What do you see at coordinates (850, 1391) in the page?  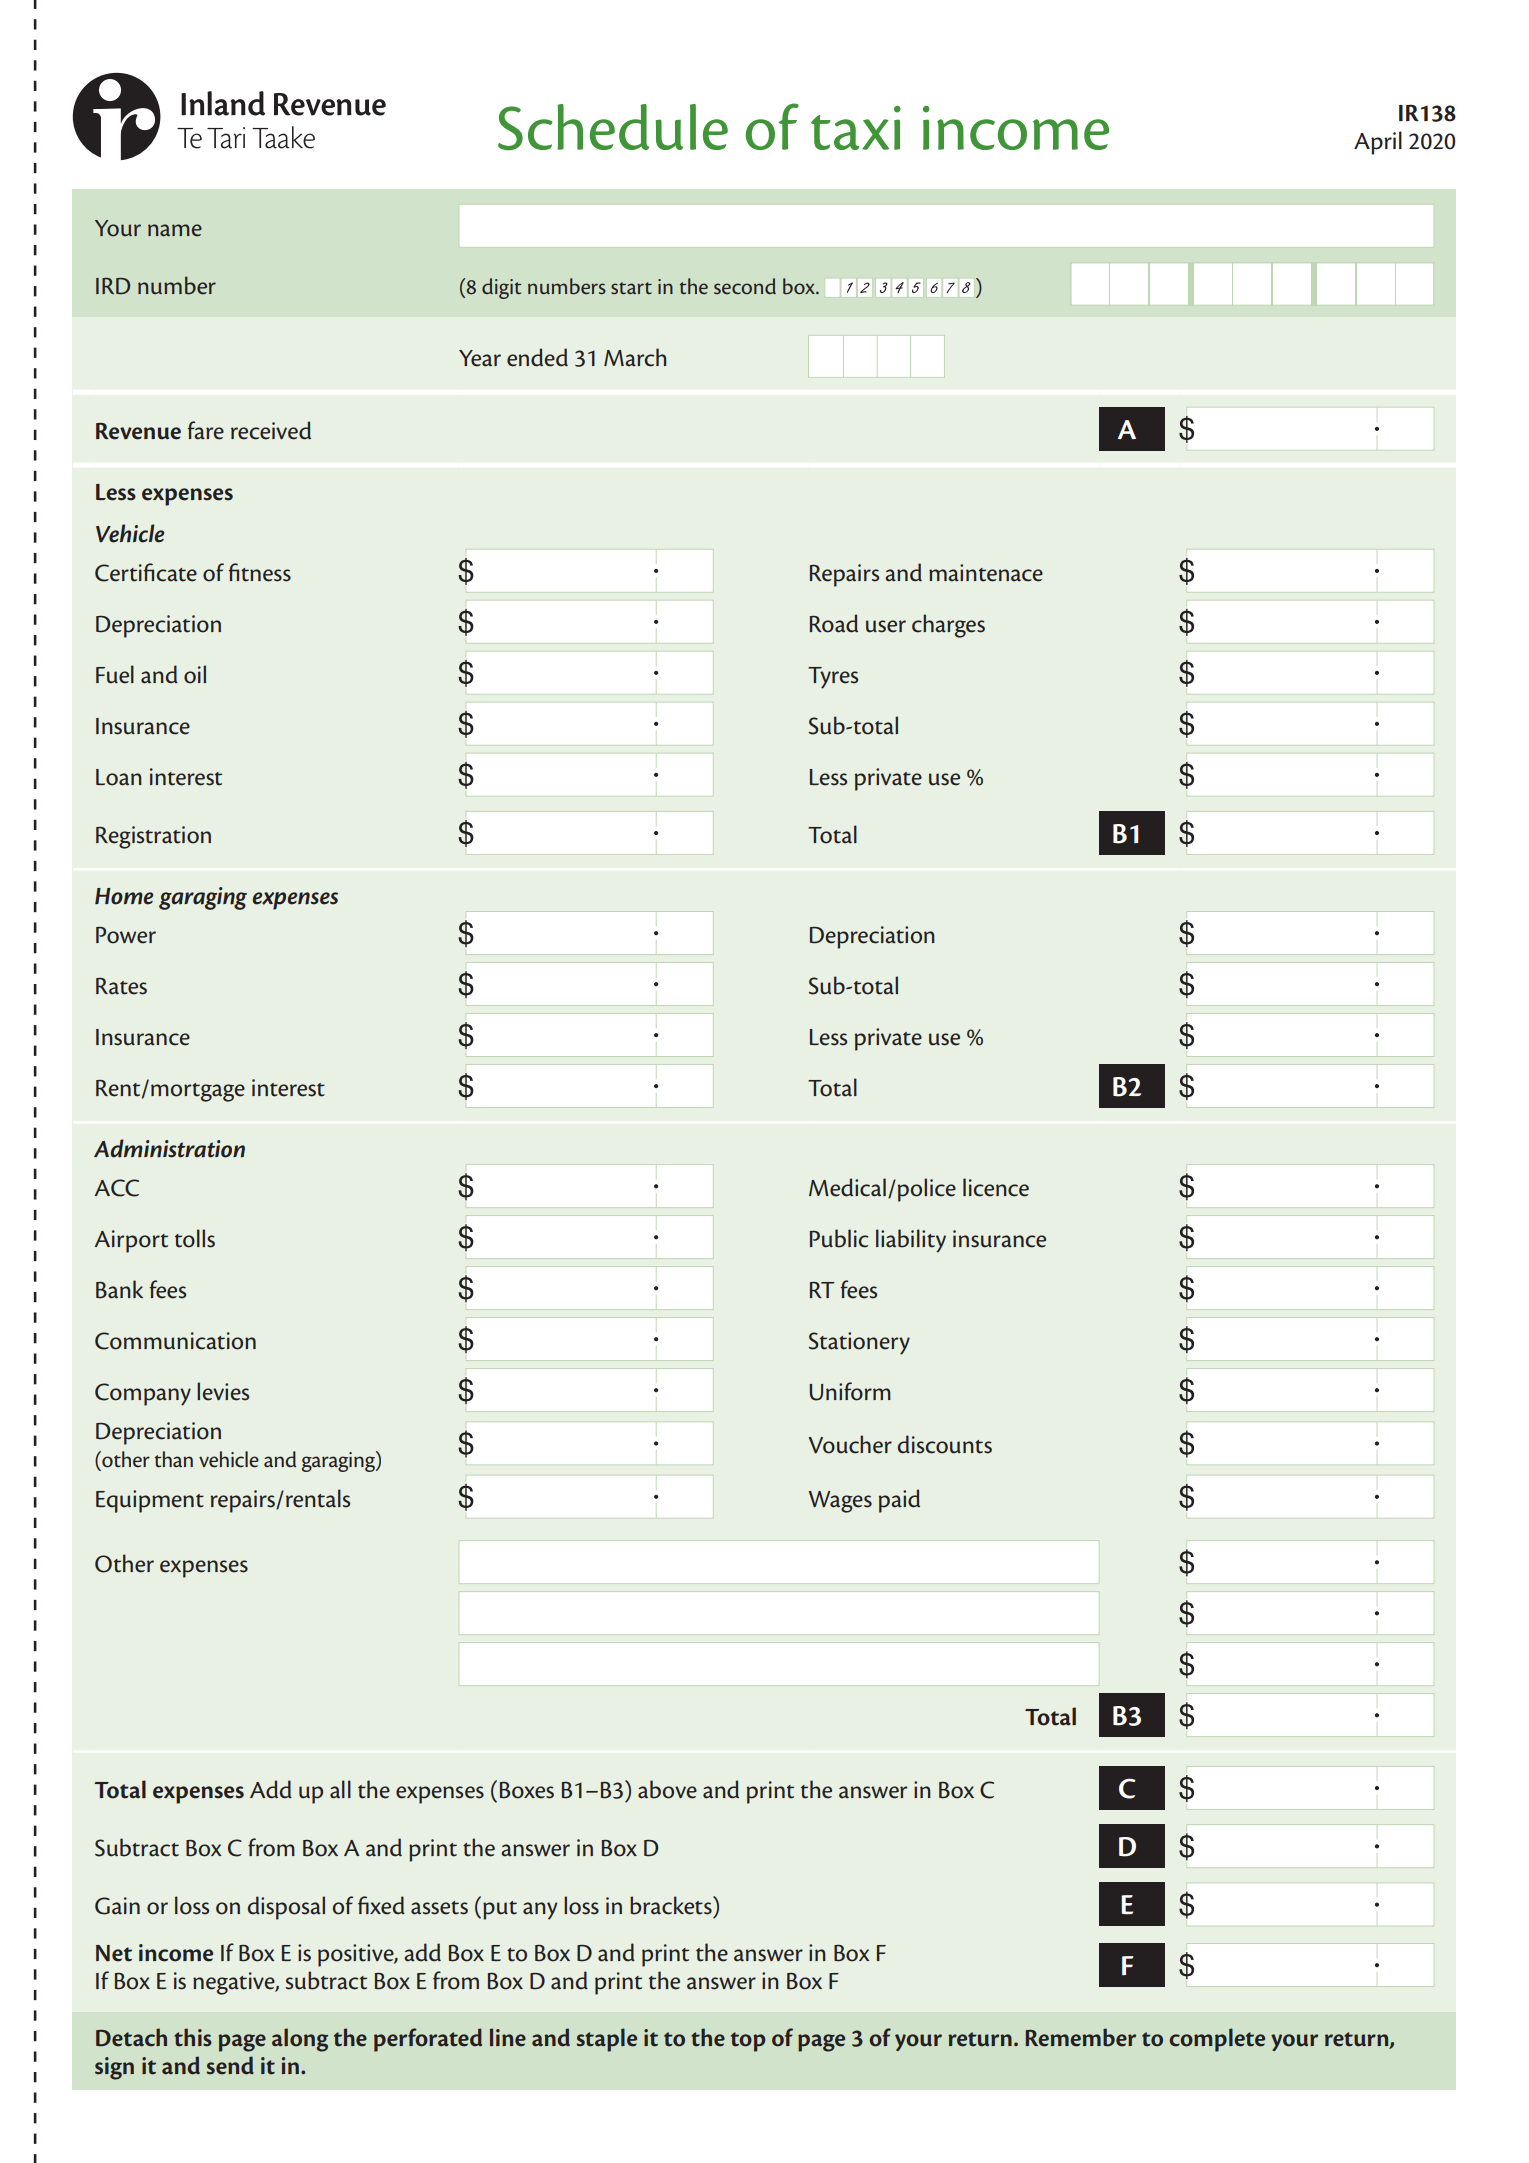 I see `Uniform` at bounding box center [850, 1391].
